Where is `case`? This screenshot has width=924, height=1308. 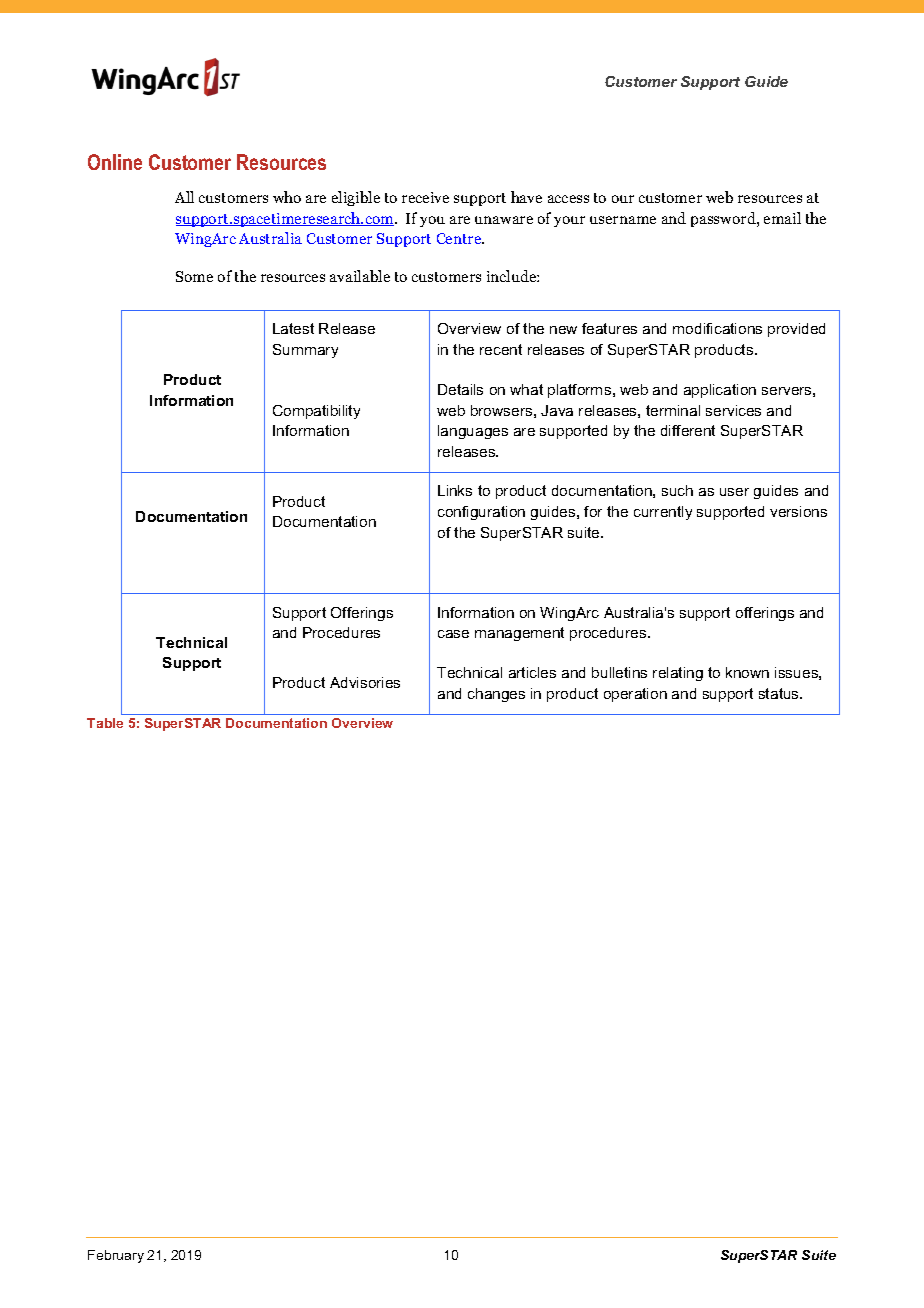
case is located at coordinates (453, 634).
